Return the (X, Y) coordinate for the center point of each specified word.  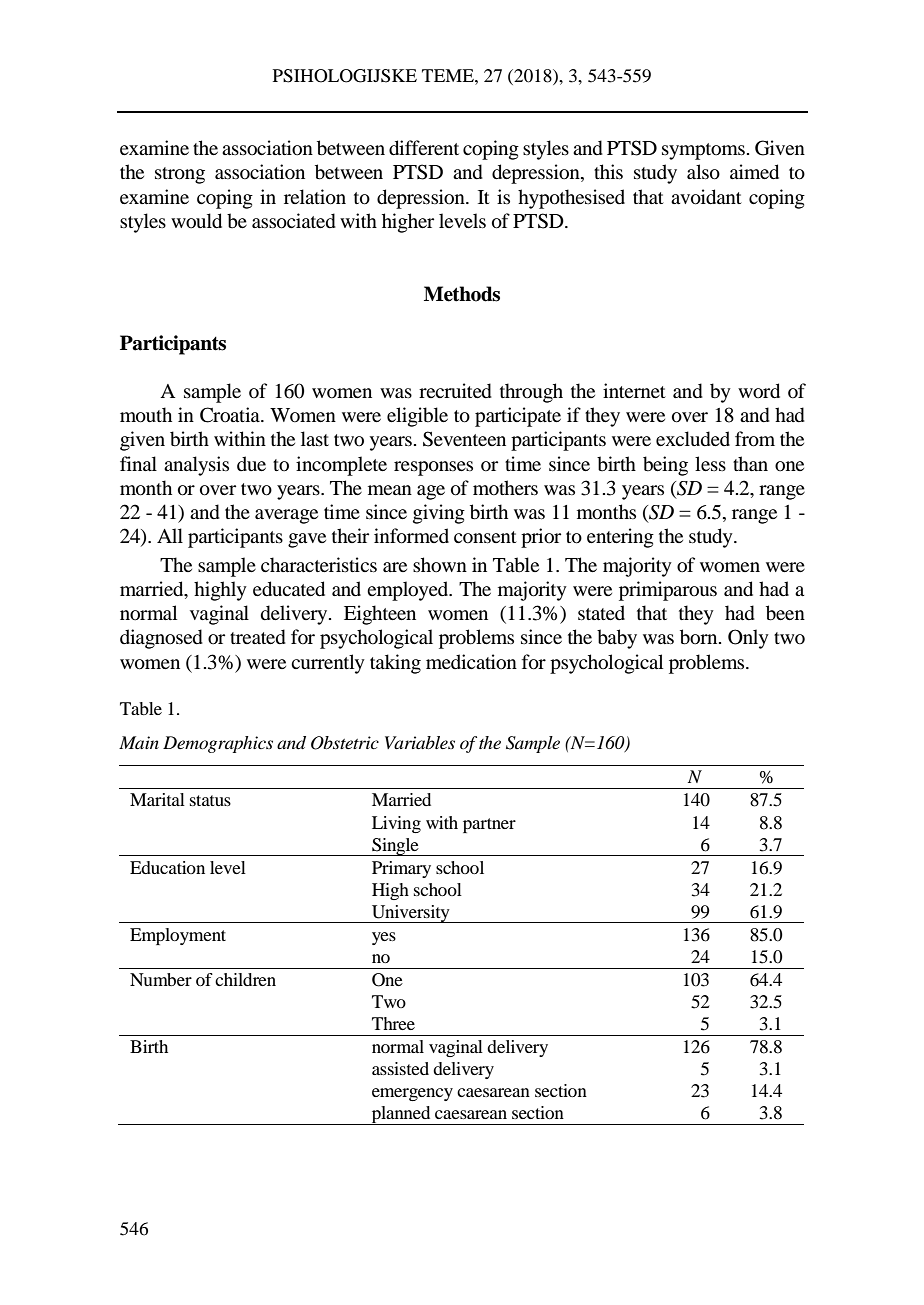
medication (471, 662)
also (703, 172)
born (700, 637)
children (245, 979)
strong (180, 175)
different (424, 148)
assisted (400, 1068)
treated (258, 637)
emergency (412, 1094)
